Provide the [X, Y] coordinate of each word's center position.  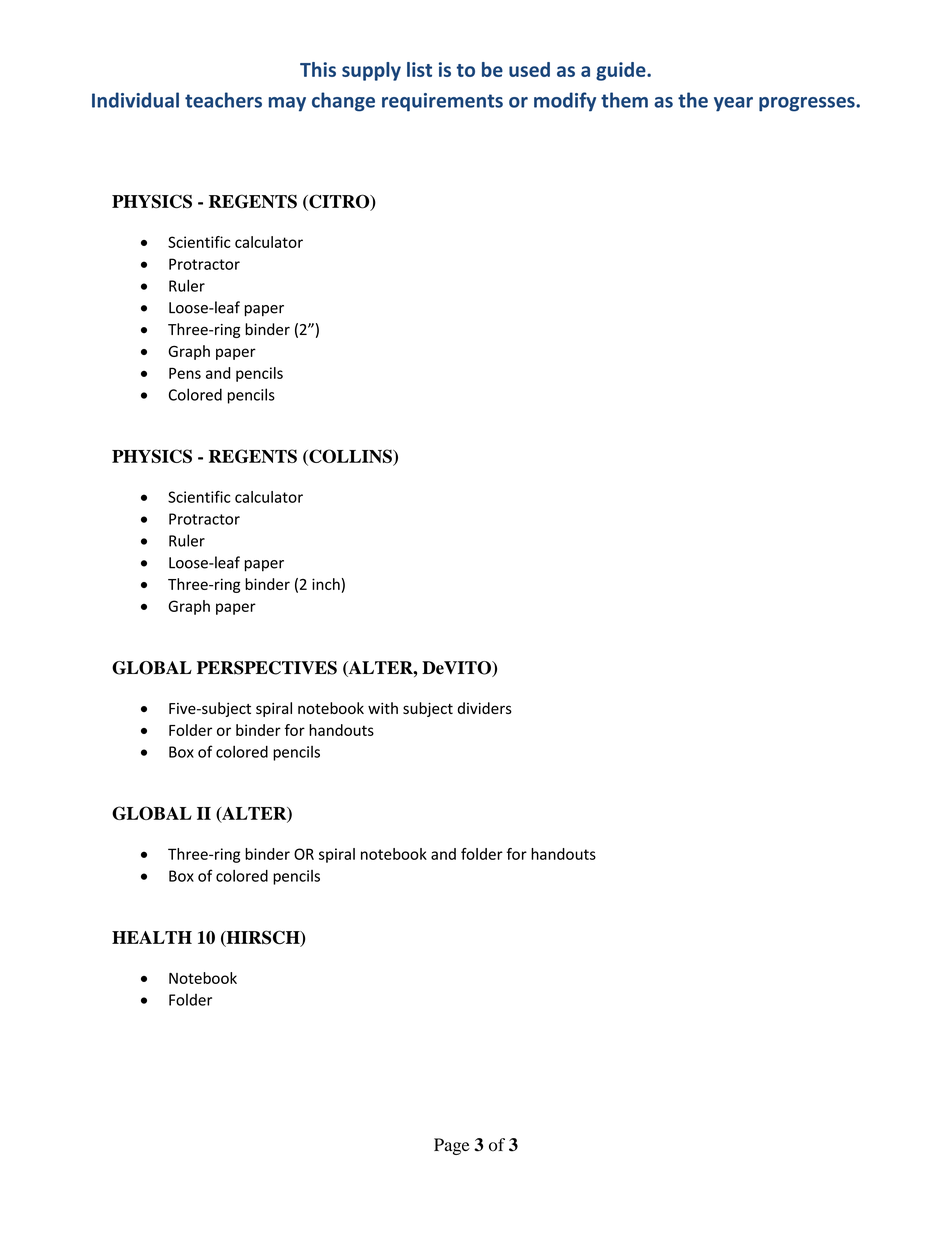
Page [452, 1146]
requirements [442, 102]
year [733, 104]
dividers [485, 708]
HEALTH [152, 937]
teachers [223, 100]
